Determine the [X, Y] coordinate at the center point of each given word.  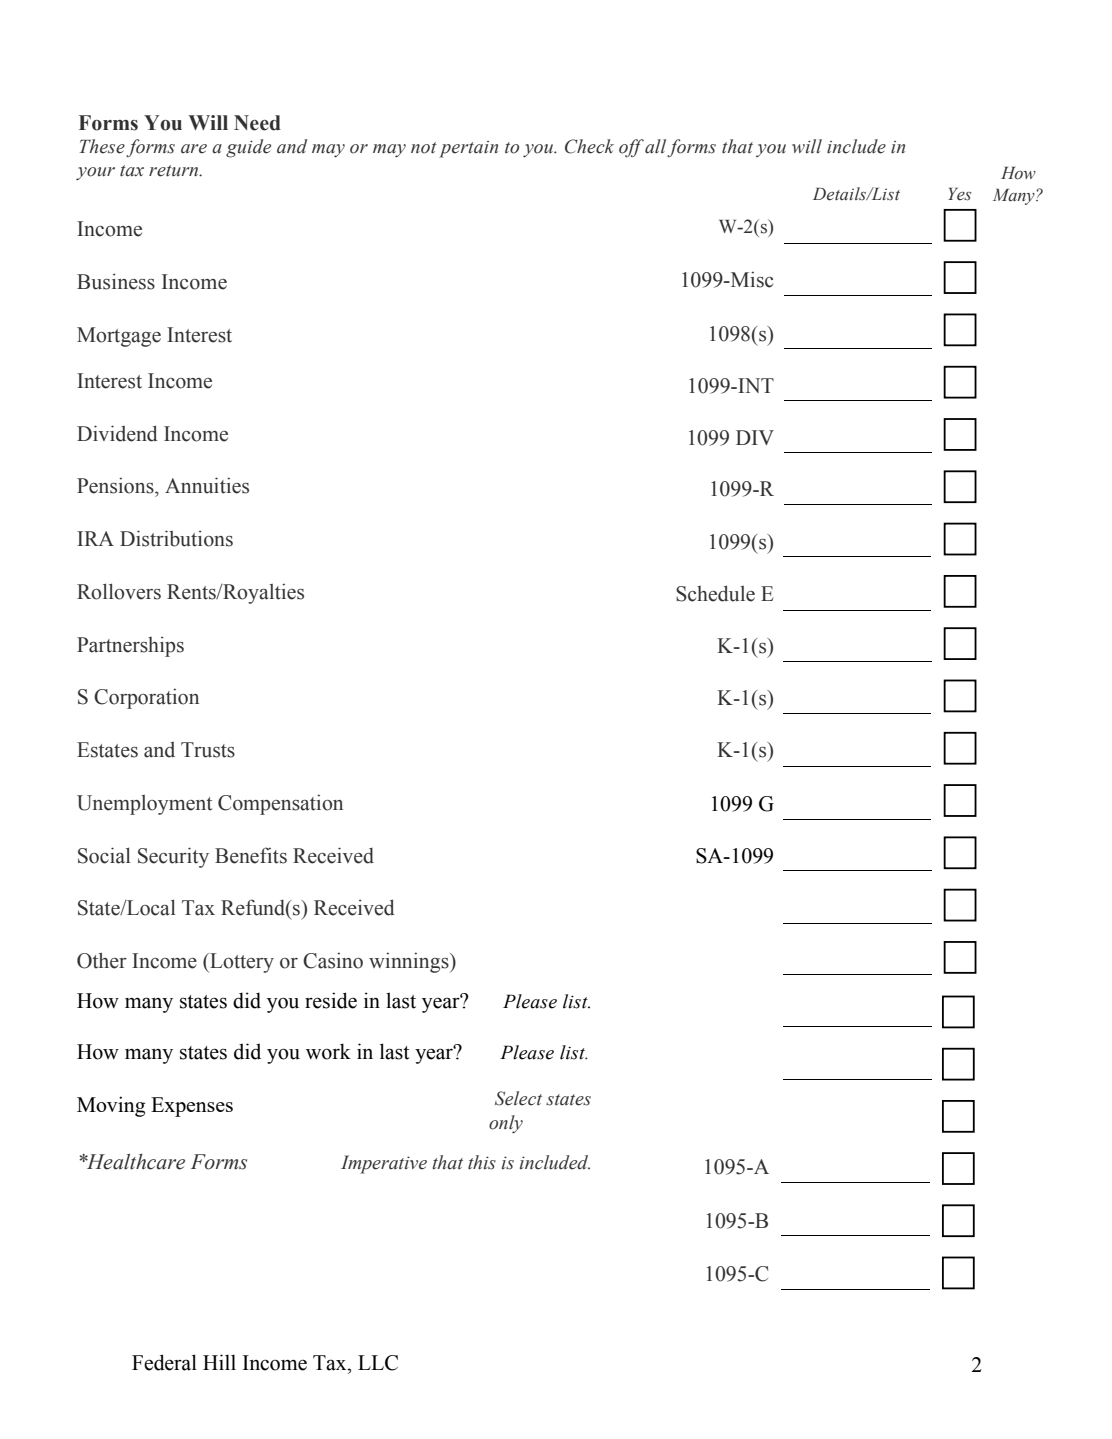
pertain [468, 149]
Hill [219, 1362]
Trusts [208, 750]
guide [248, 148]
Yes [959, 194]
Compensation [280, 804]
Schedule [715, 593]
